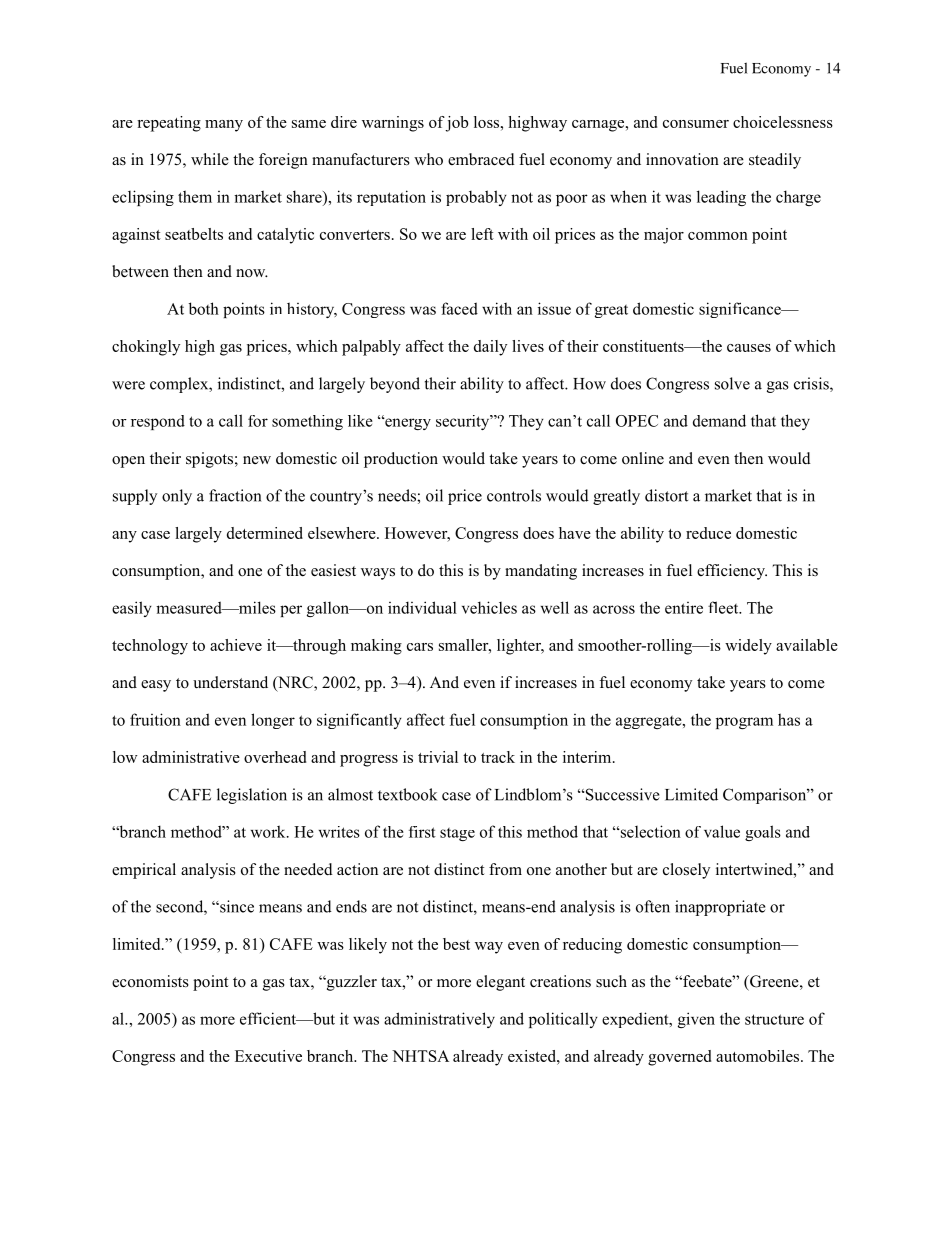 This page has width=952, height=1233. I want to click on program, so click(744, 723).
